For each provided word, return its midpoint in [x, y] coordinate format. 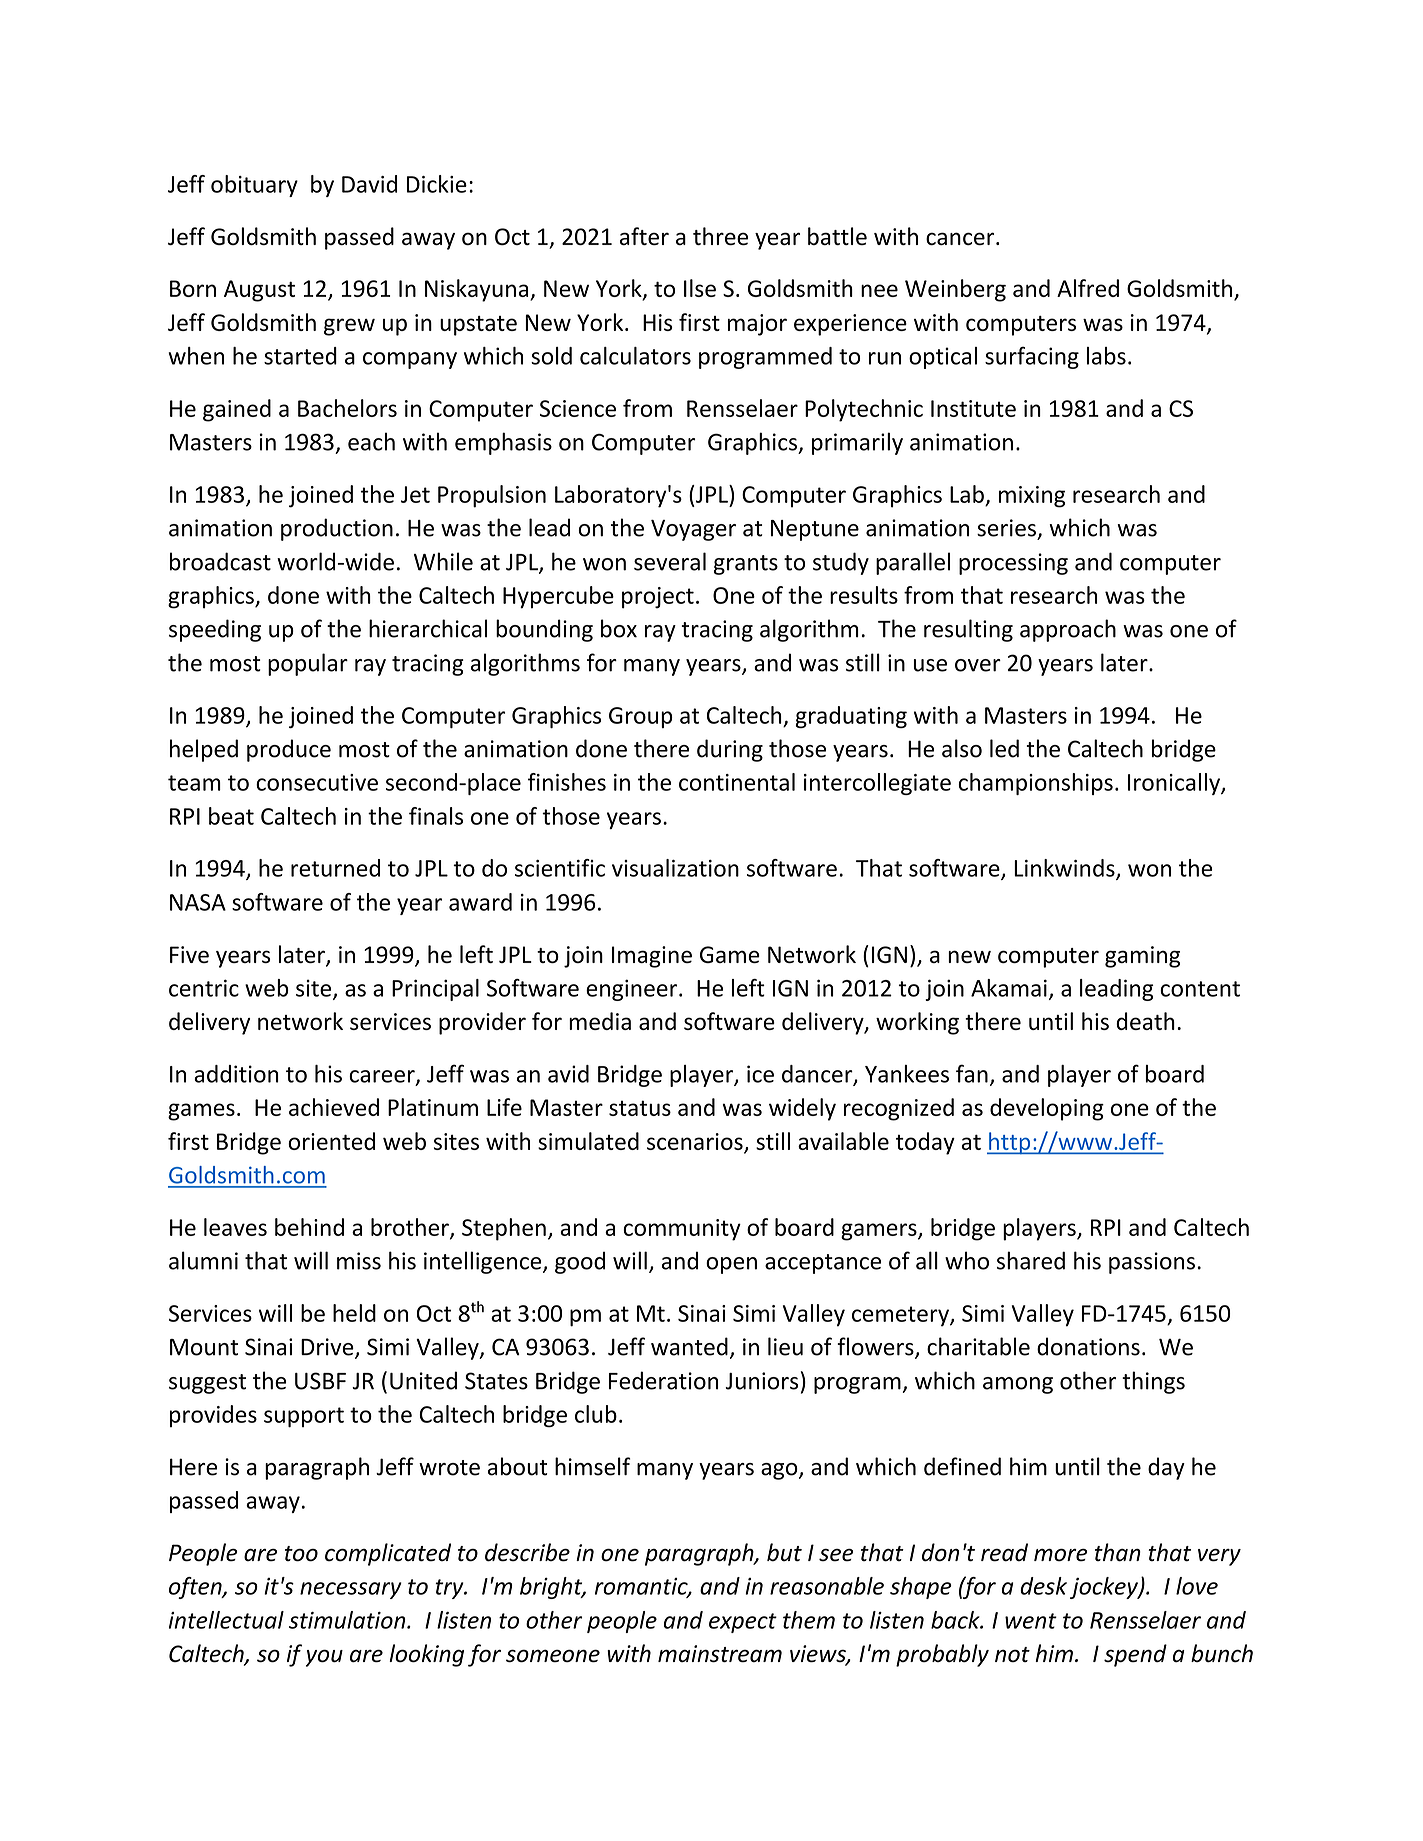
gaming [1142, 957]
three [720, 236]
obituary [254, 186]
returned [335, 868]
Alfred [1088, 288]
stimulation [348, 1620]
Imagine [652, 957]
